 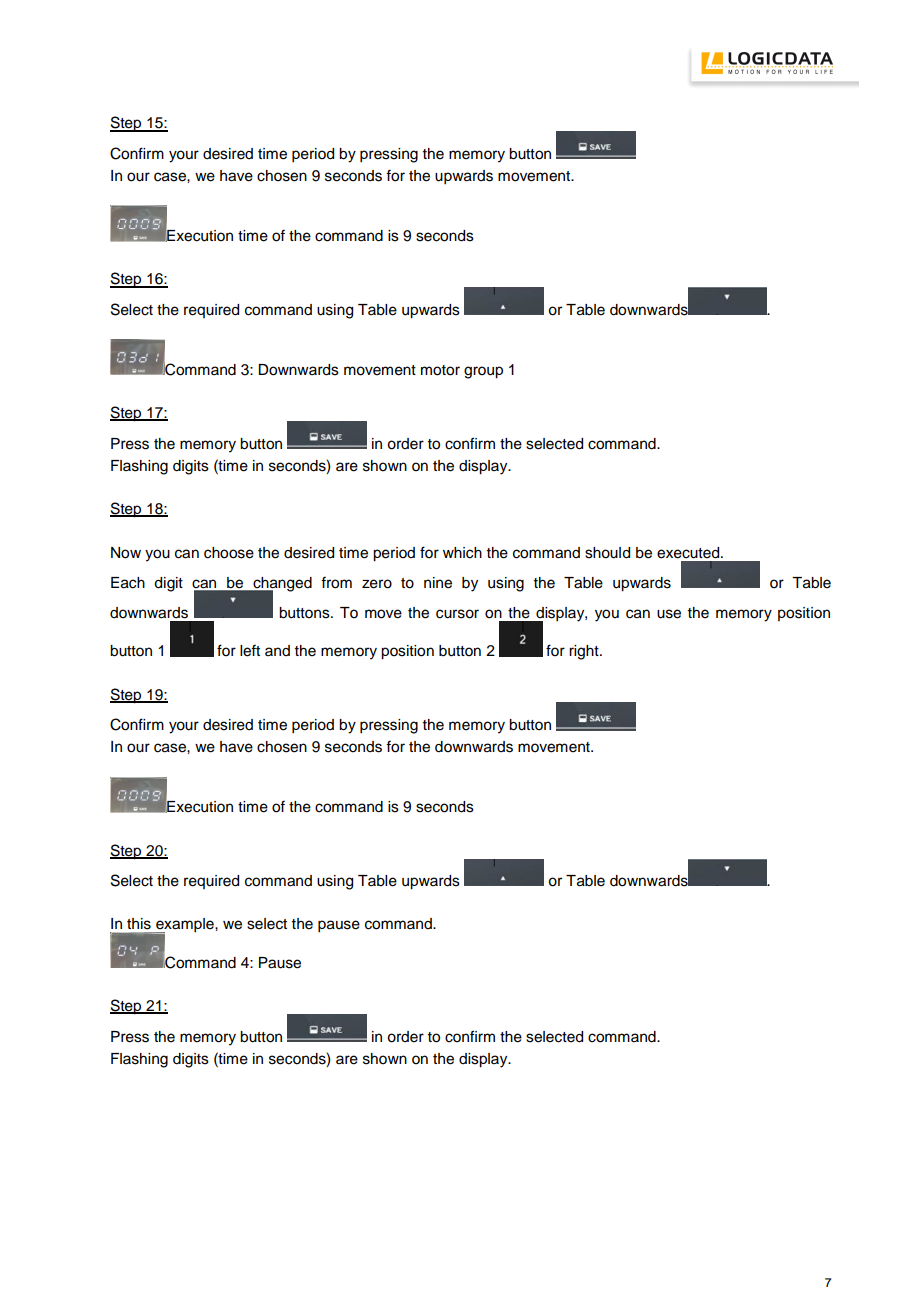 What do you see at coordinates (483, 372) in the screenshot?
I see `group` at bounding box center [483, 372].
